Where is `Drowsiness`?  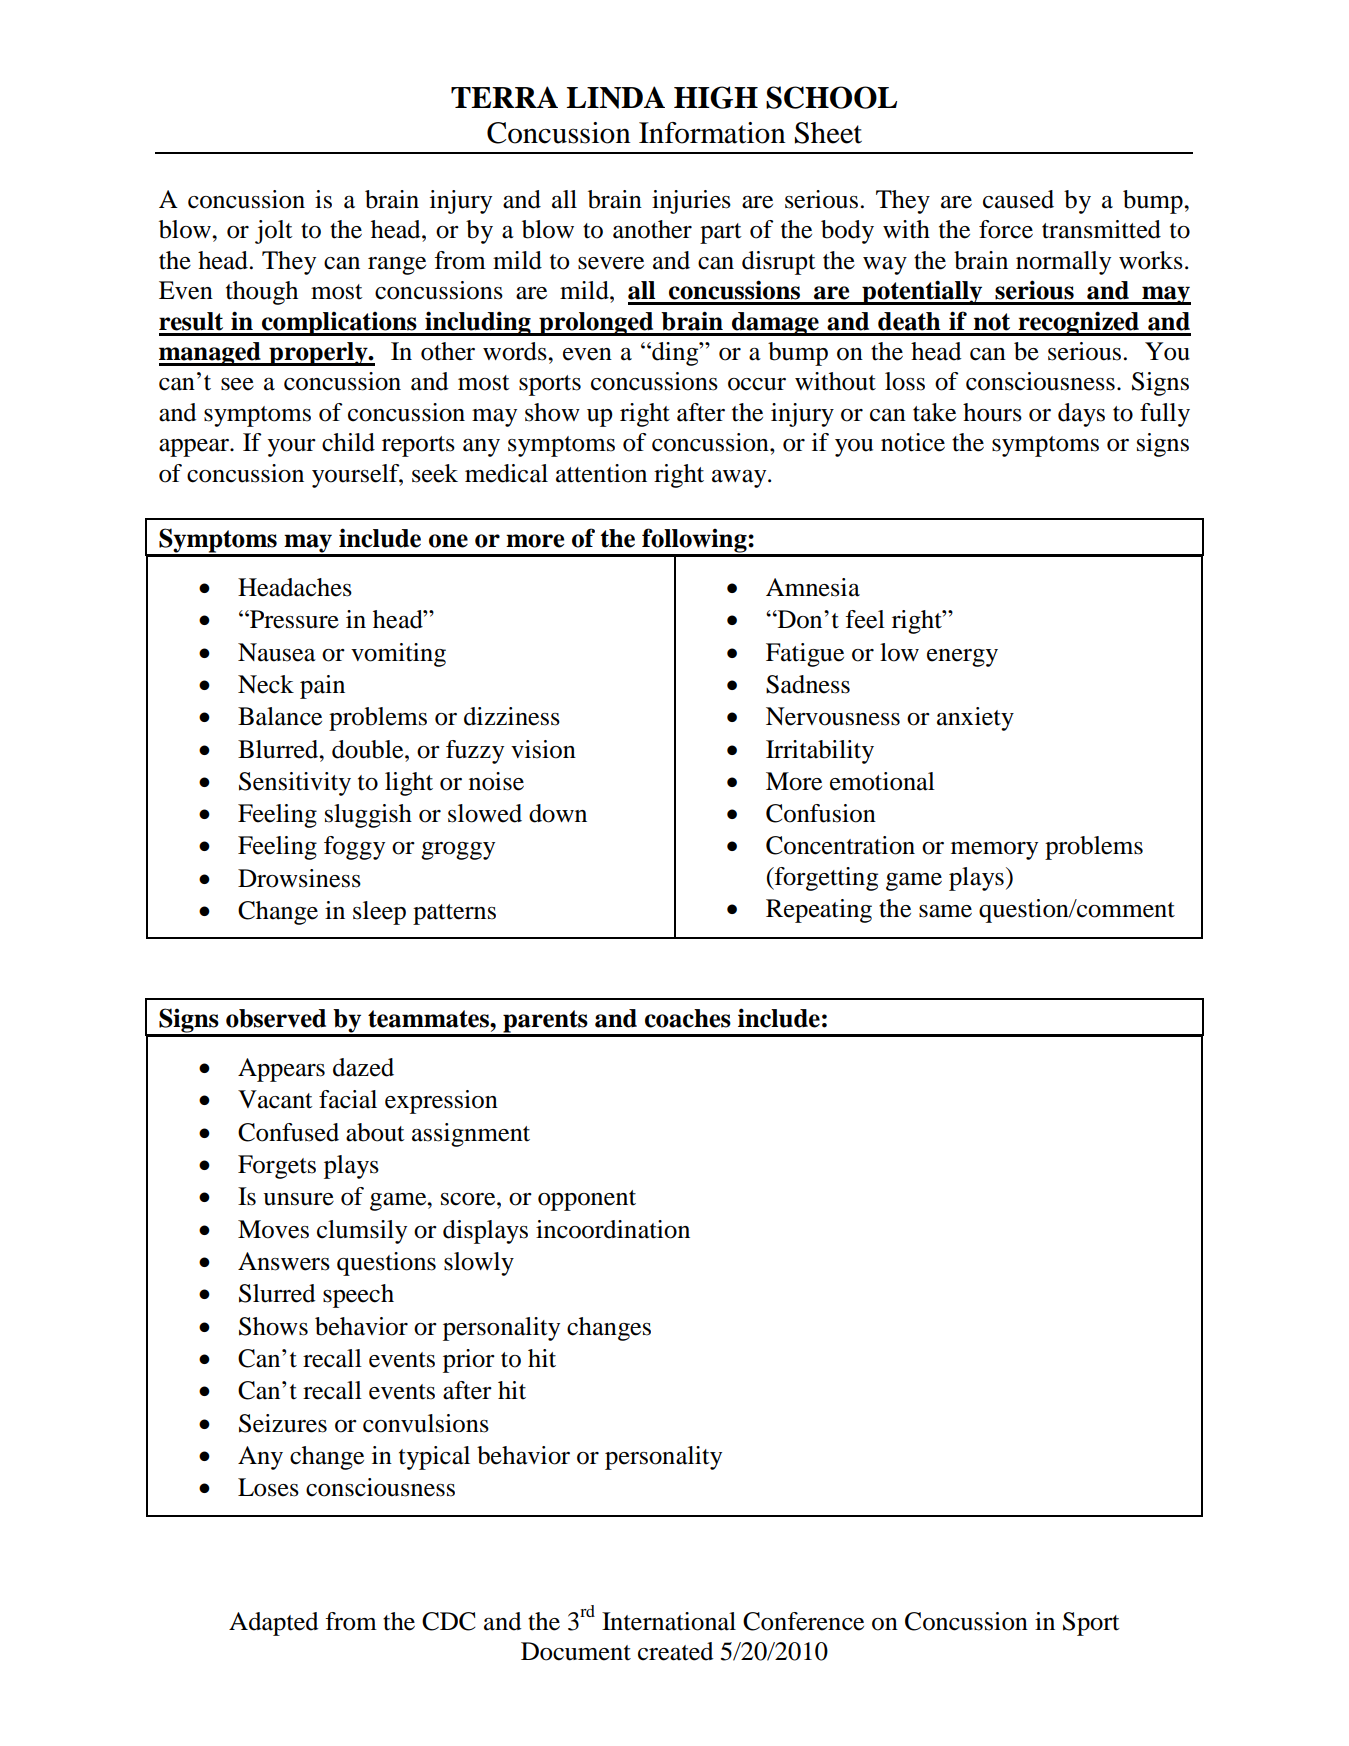 Drowsiness is located at coordinates (299, 878).
